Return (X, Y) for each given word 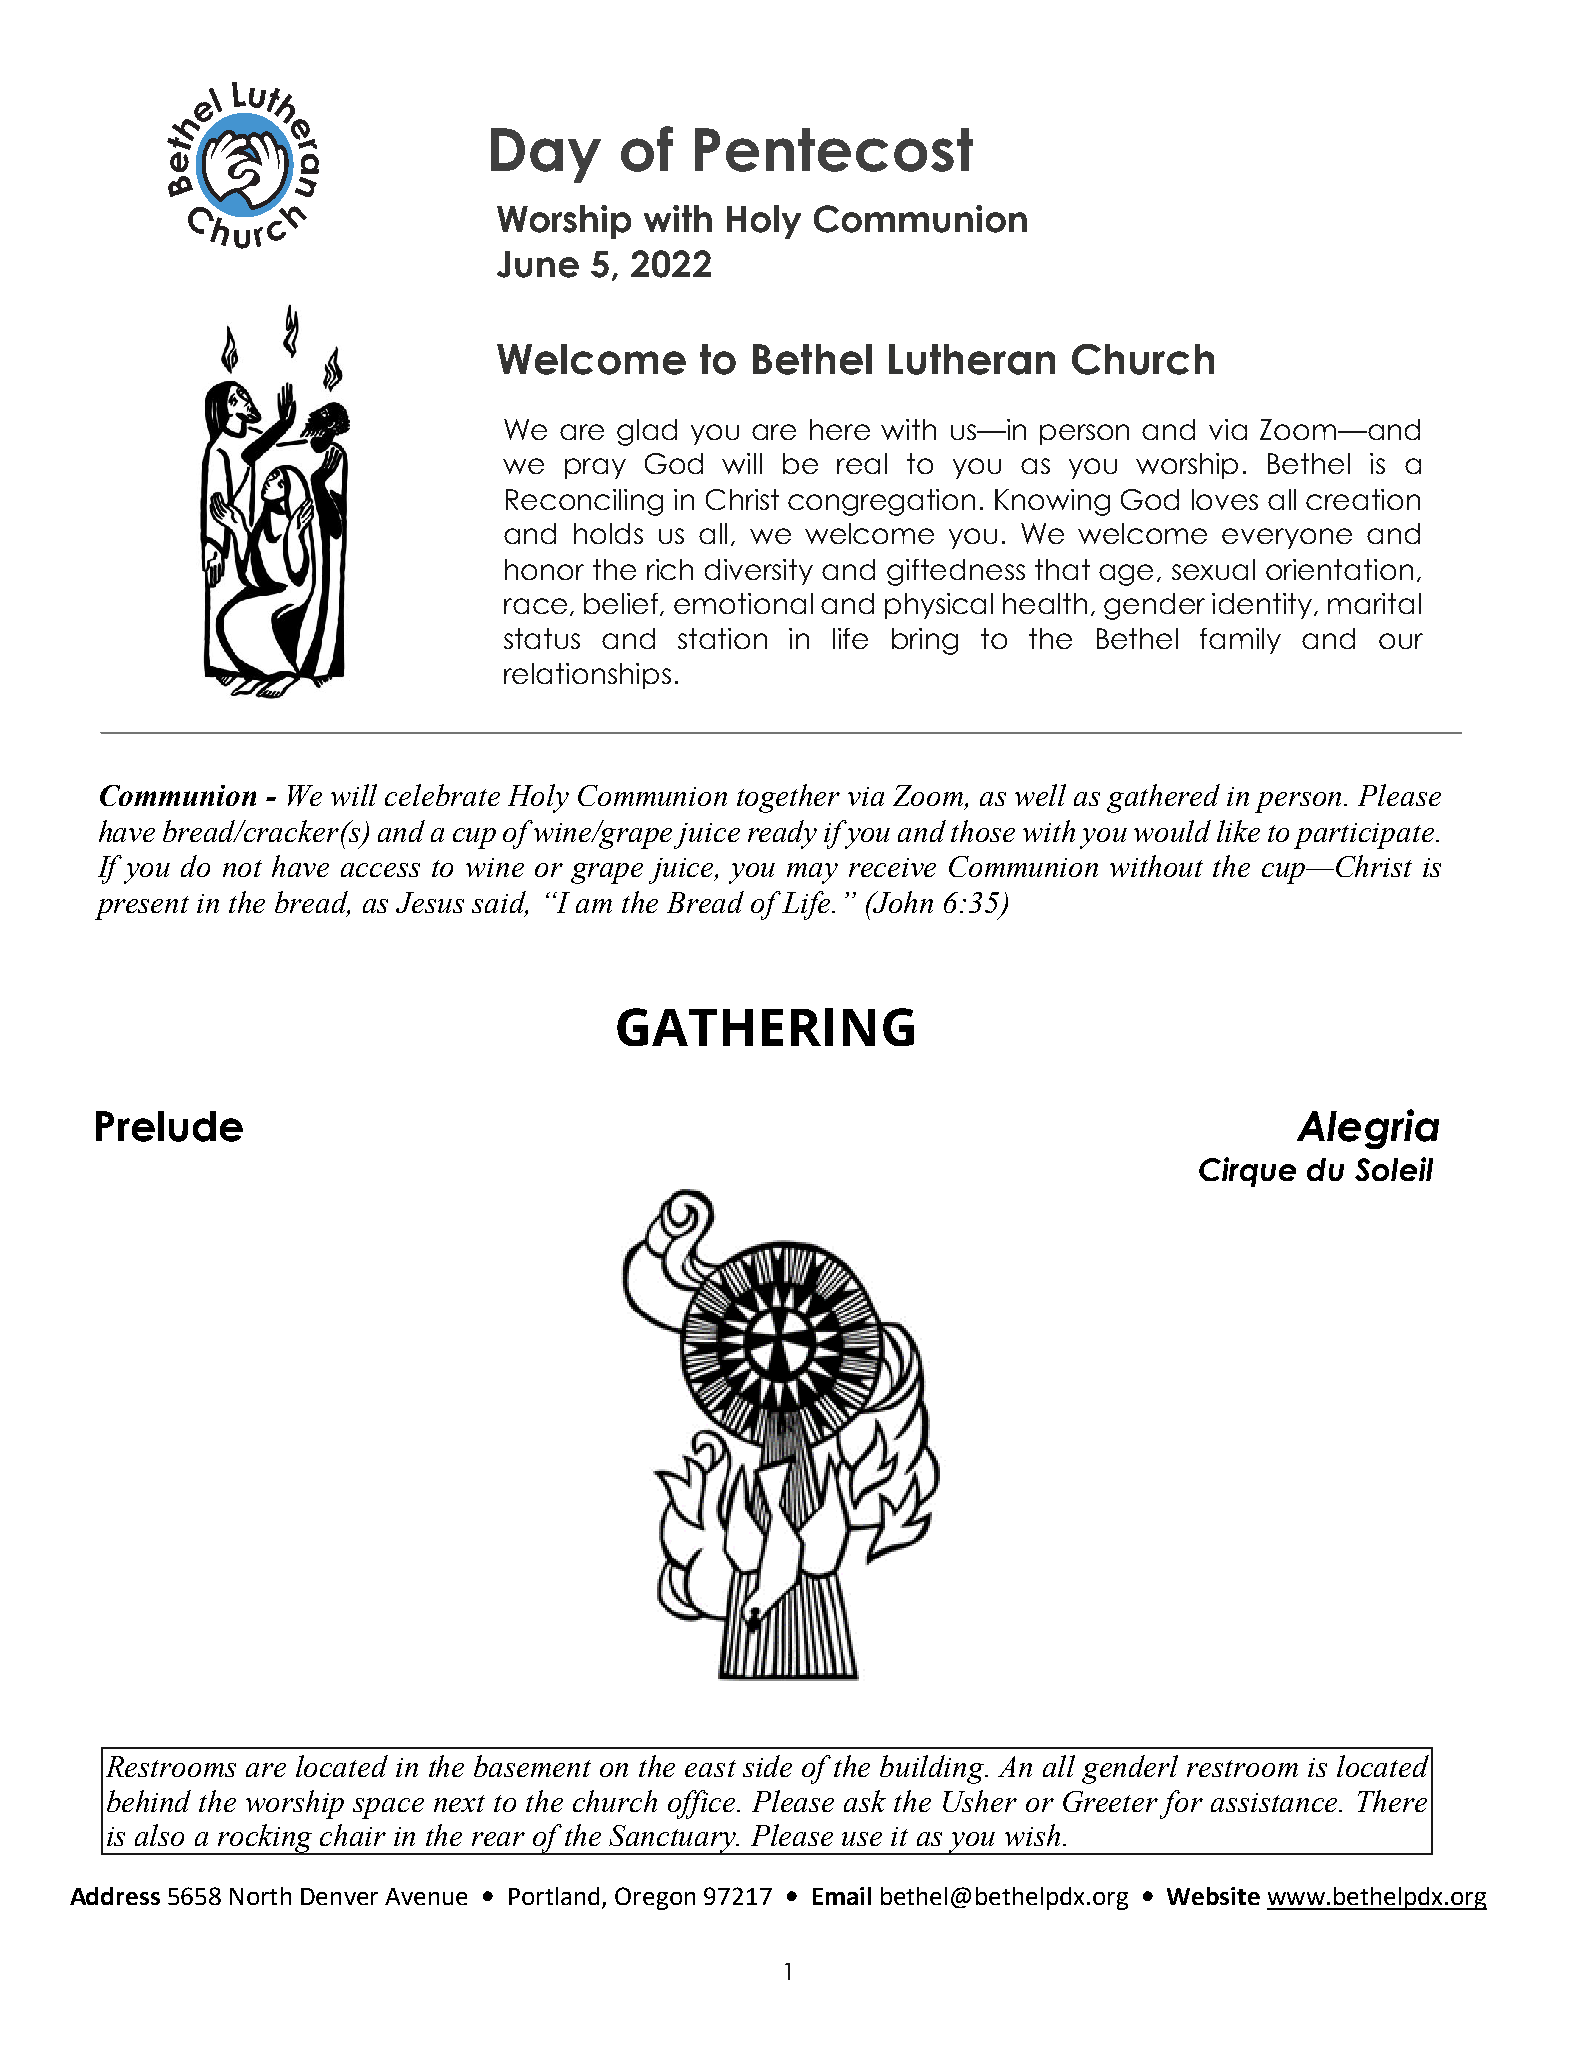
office (703, 1804)
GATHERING (765, 1027)
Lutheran (972, 359)
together (788, 798)
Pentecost (834, 150)
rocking (266, 1839)
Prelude (169, 1126)
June (538, 264)
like (1238, 831)
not (242, 868)
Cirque (1247, 1172)
